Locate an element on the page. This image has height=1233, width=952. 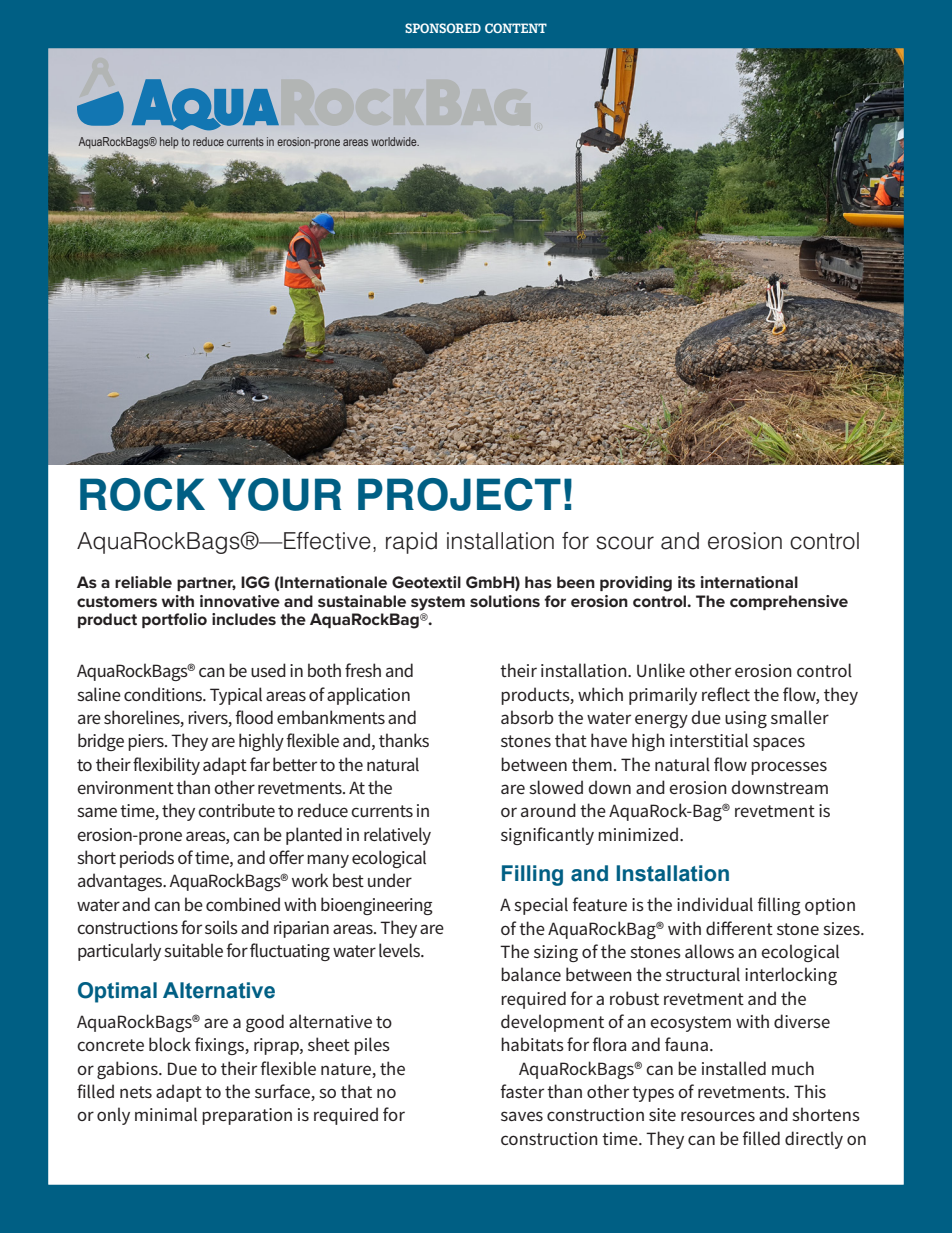
periods is located at coordinates (147, 859).
